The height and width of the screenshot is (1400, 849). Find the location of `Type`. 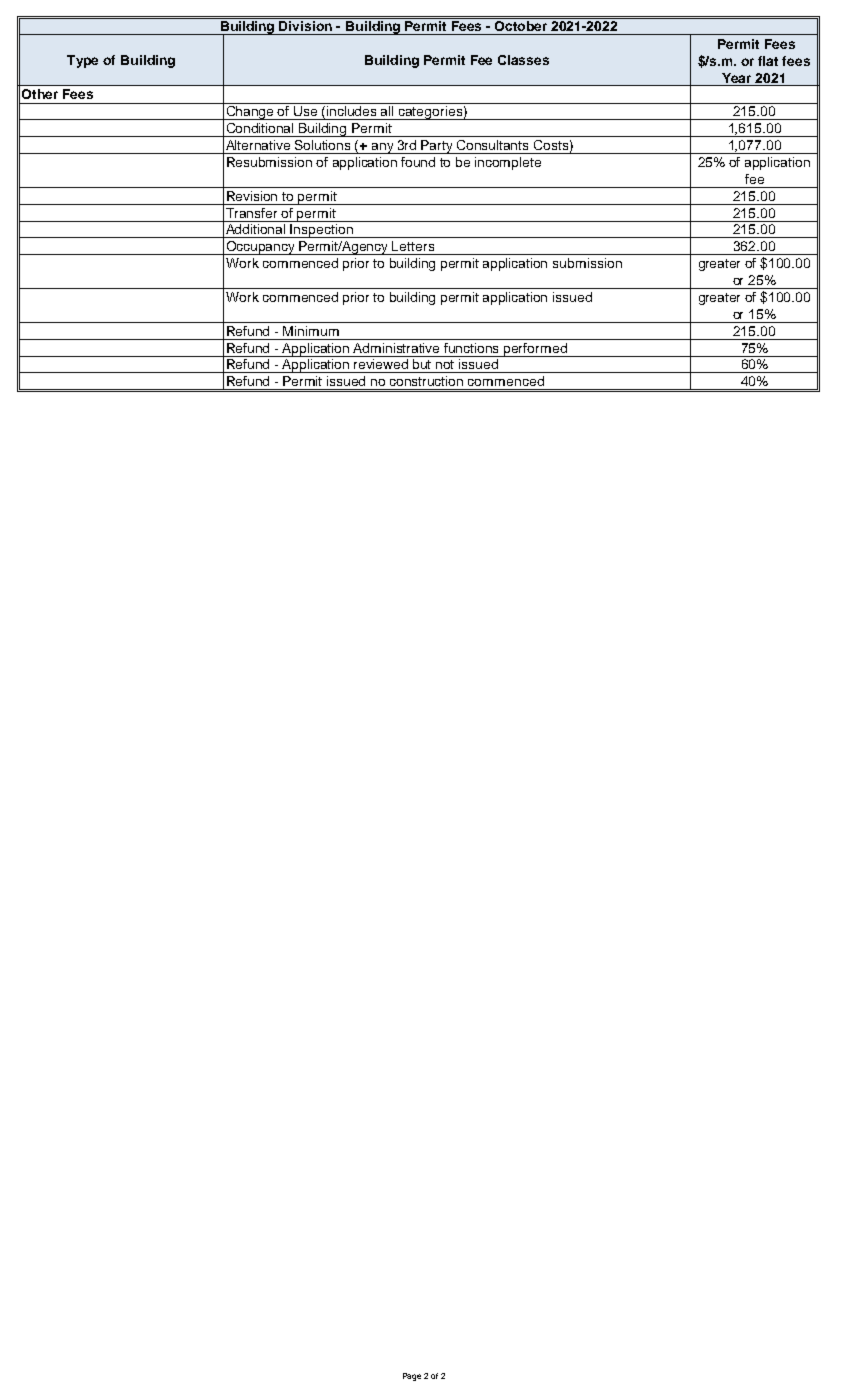

Type is located at coordinates (82, 61).
